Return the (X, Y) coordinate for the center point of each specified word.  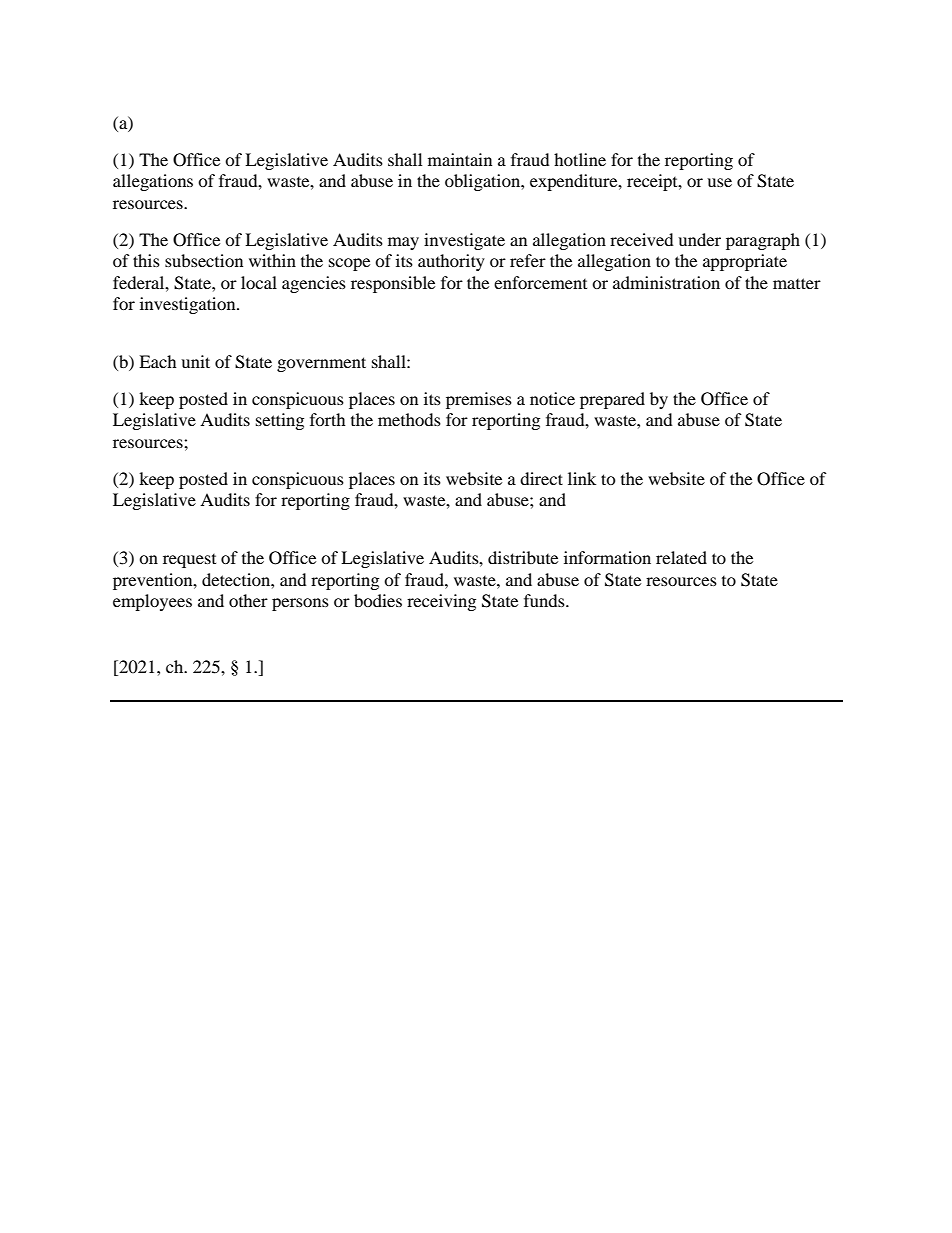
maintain (460, 159)
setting (280, 421)
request (189, 561)
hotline (580, 159)
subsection (204, 260)
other (248, 600)
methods (409, 419)
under (699, 239)
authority (451, 262)
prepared (612, 400)
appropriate (745, 262)
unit (195, 361)
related (681, 557)
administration (666, 282)
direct (541, 478)
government (321, 364)
